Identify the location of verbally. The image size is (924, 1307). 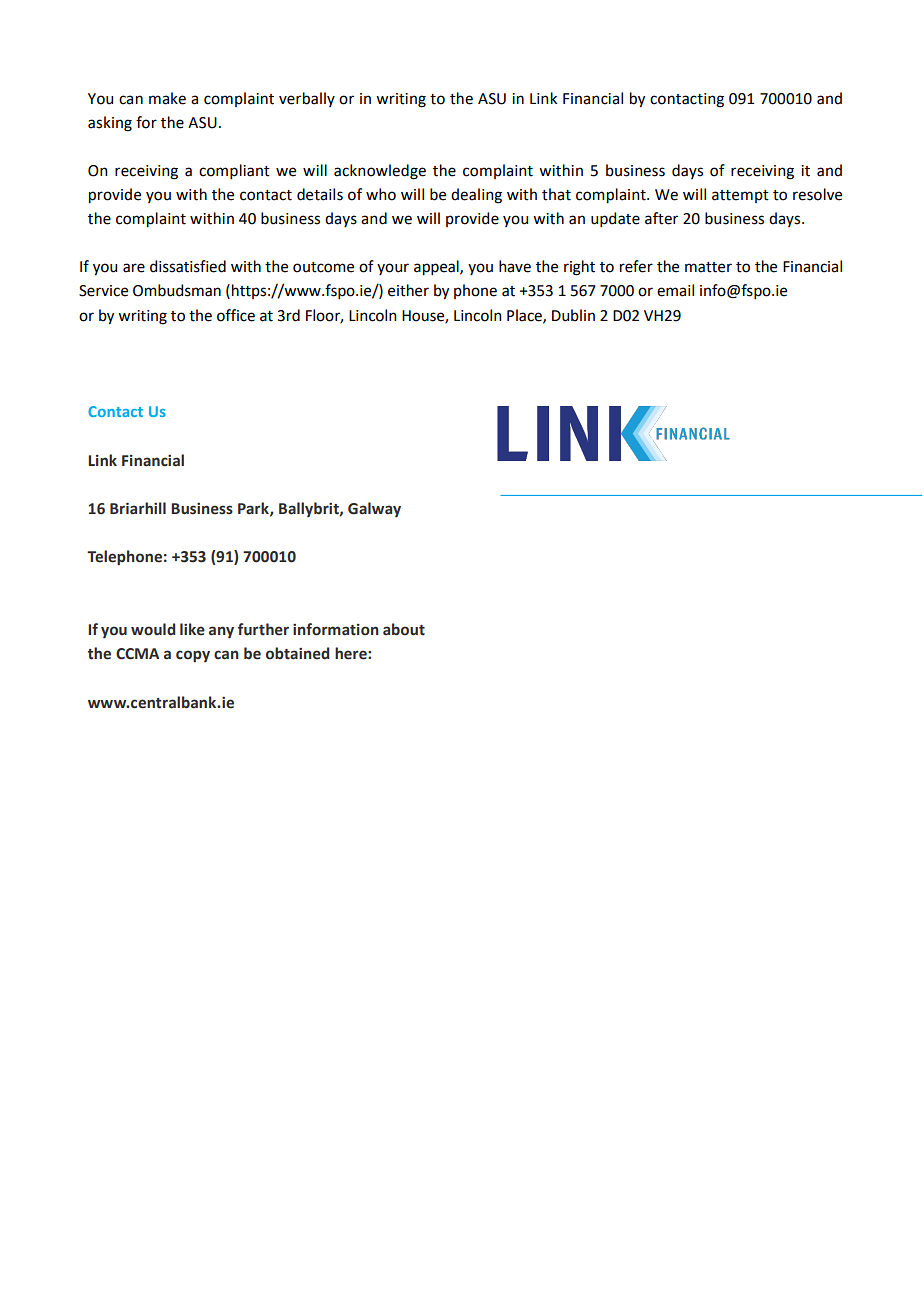
(307, 99).
